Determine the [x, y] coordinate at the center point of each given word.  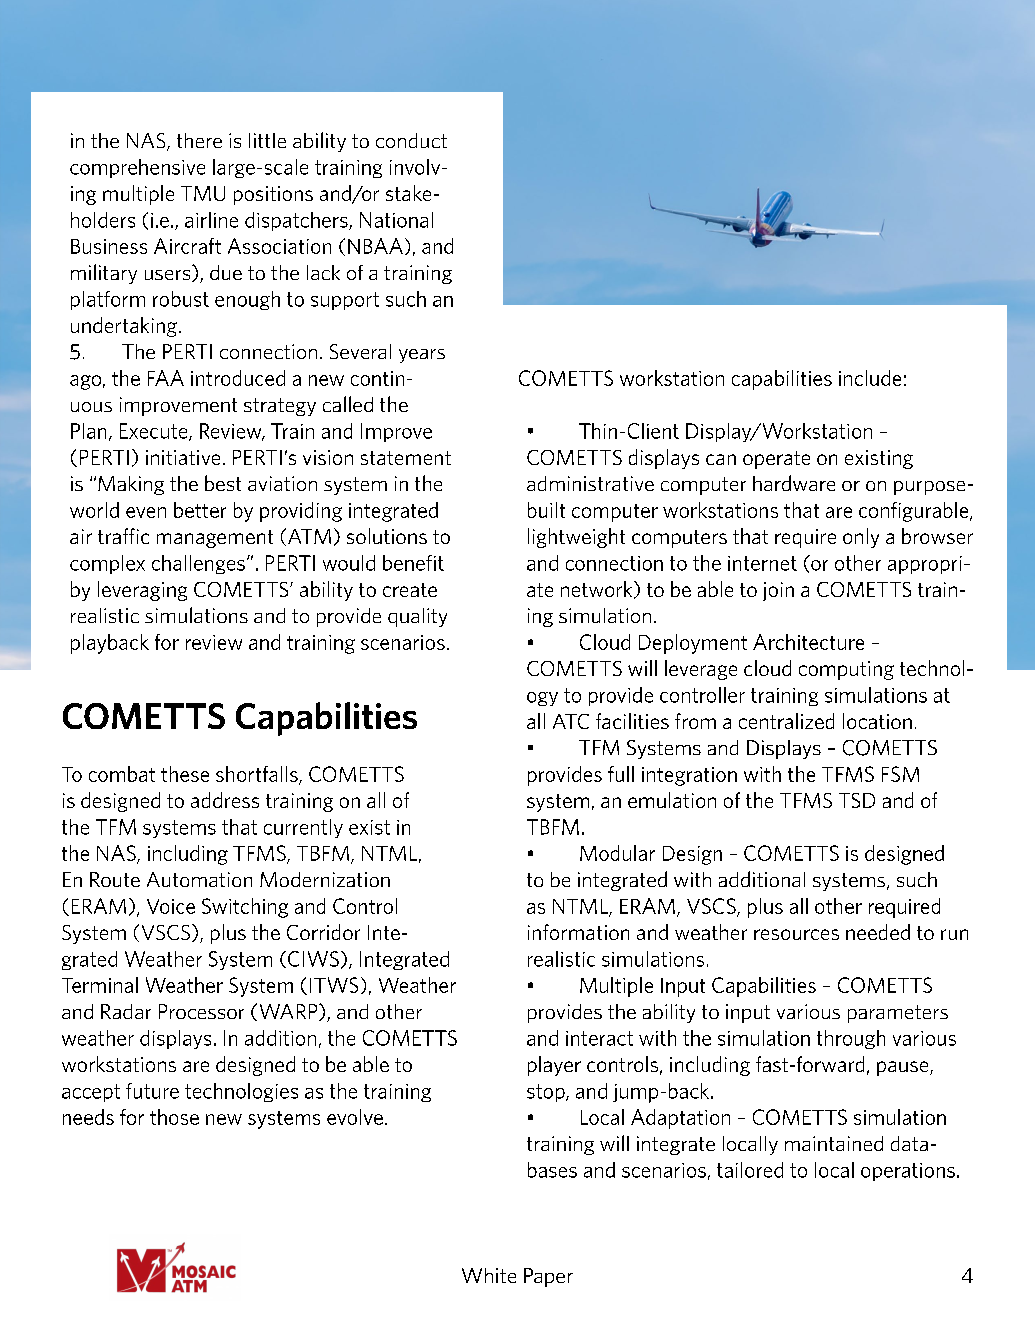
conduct [411, 140]
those [174, 1117]
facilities [632, 721]
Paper [548, 1277]
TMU [203, 193]
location [877, 721]
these [185, 774]
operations [908, 1172]
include [870, 378]
